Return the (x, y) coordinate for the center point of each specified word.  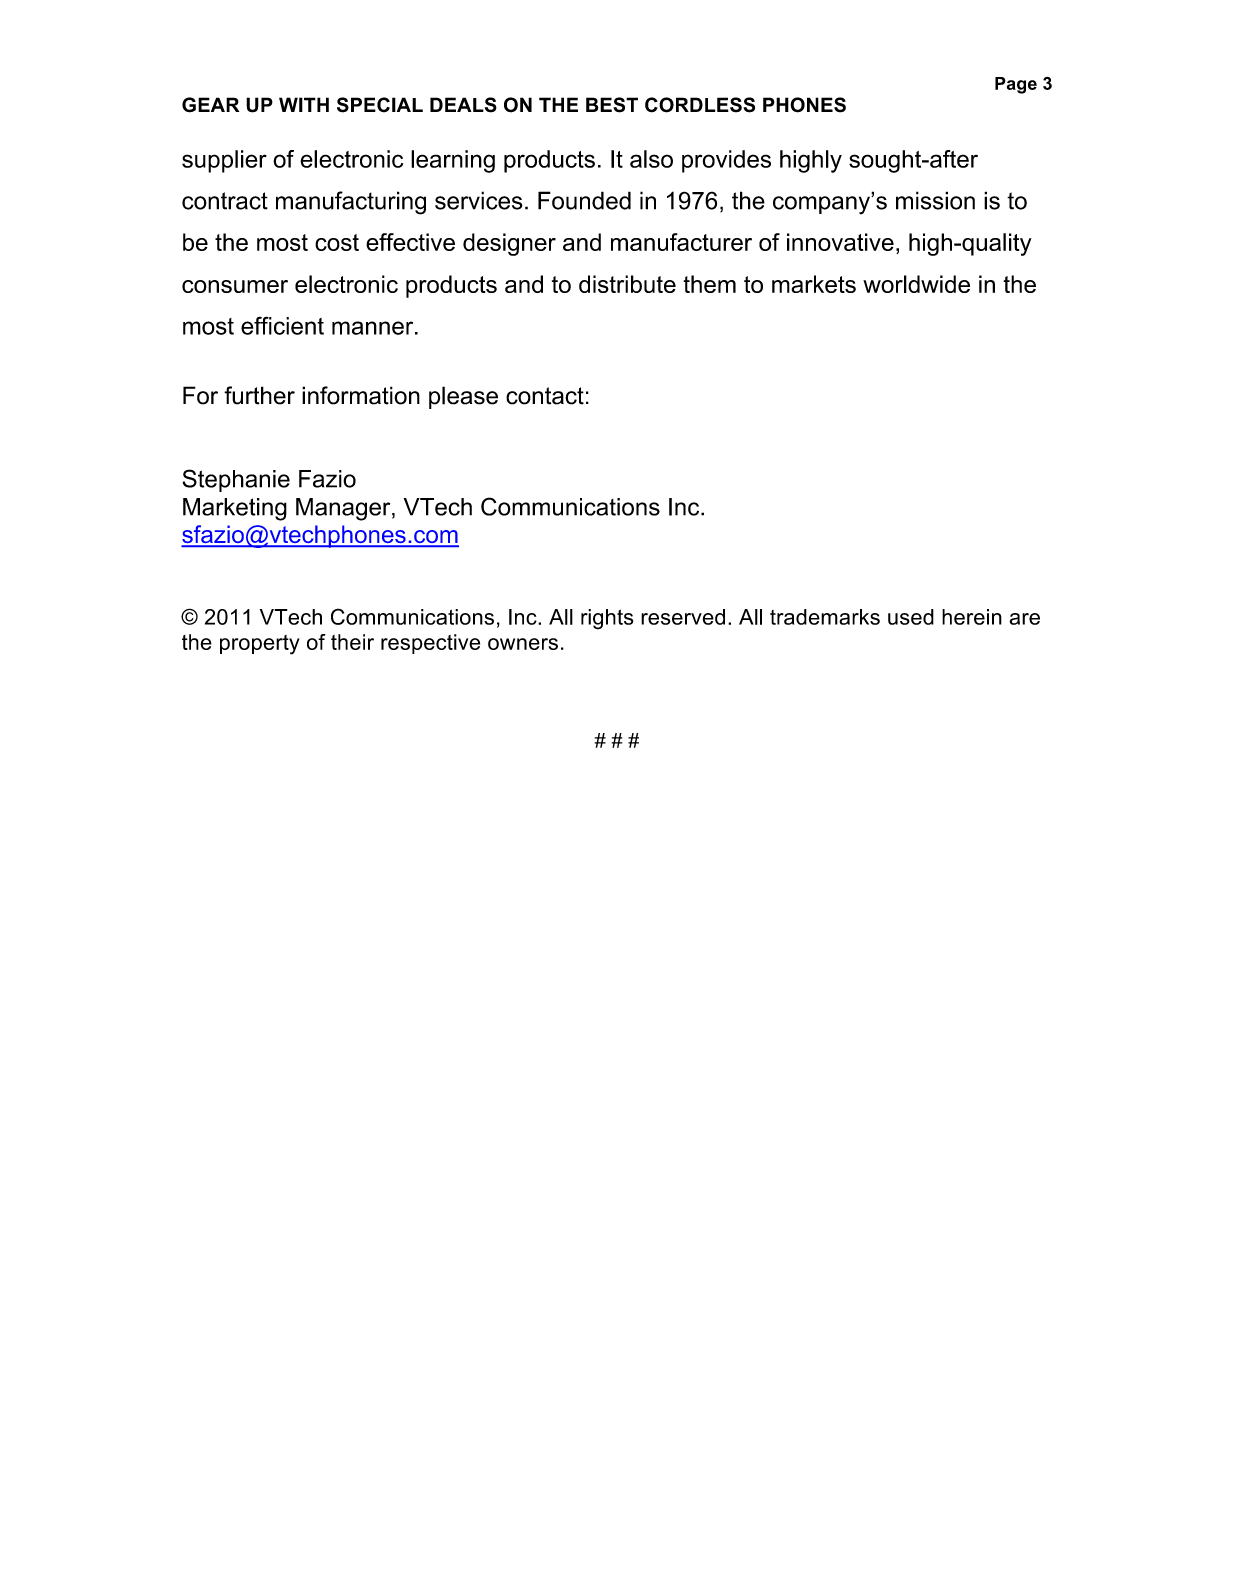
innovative (840, 242)
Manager (344, 509)
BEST (612, 105)
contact (545, 396)
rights (607, 619)
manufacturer (681, 242)
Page (1016, 85)
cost (337, 242)
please (463, 397)
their (352, 642)
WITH (304, 104)
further (259, 395)
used (911, 617)
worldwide (916, 284)
